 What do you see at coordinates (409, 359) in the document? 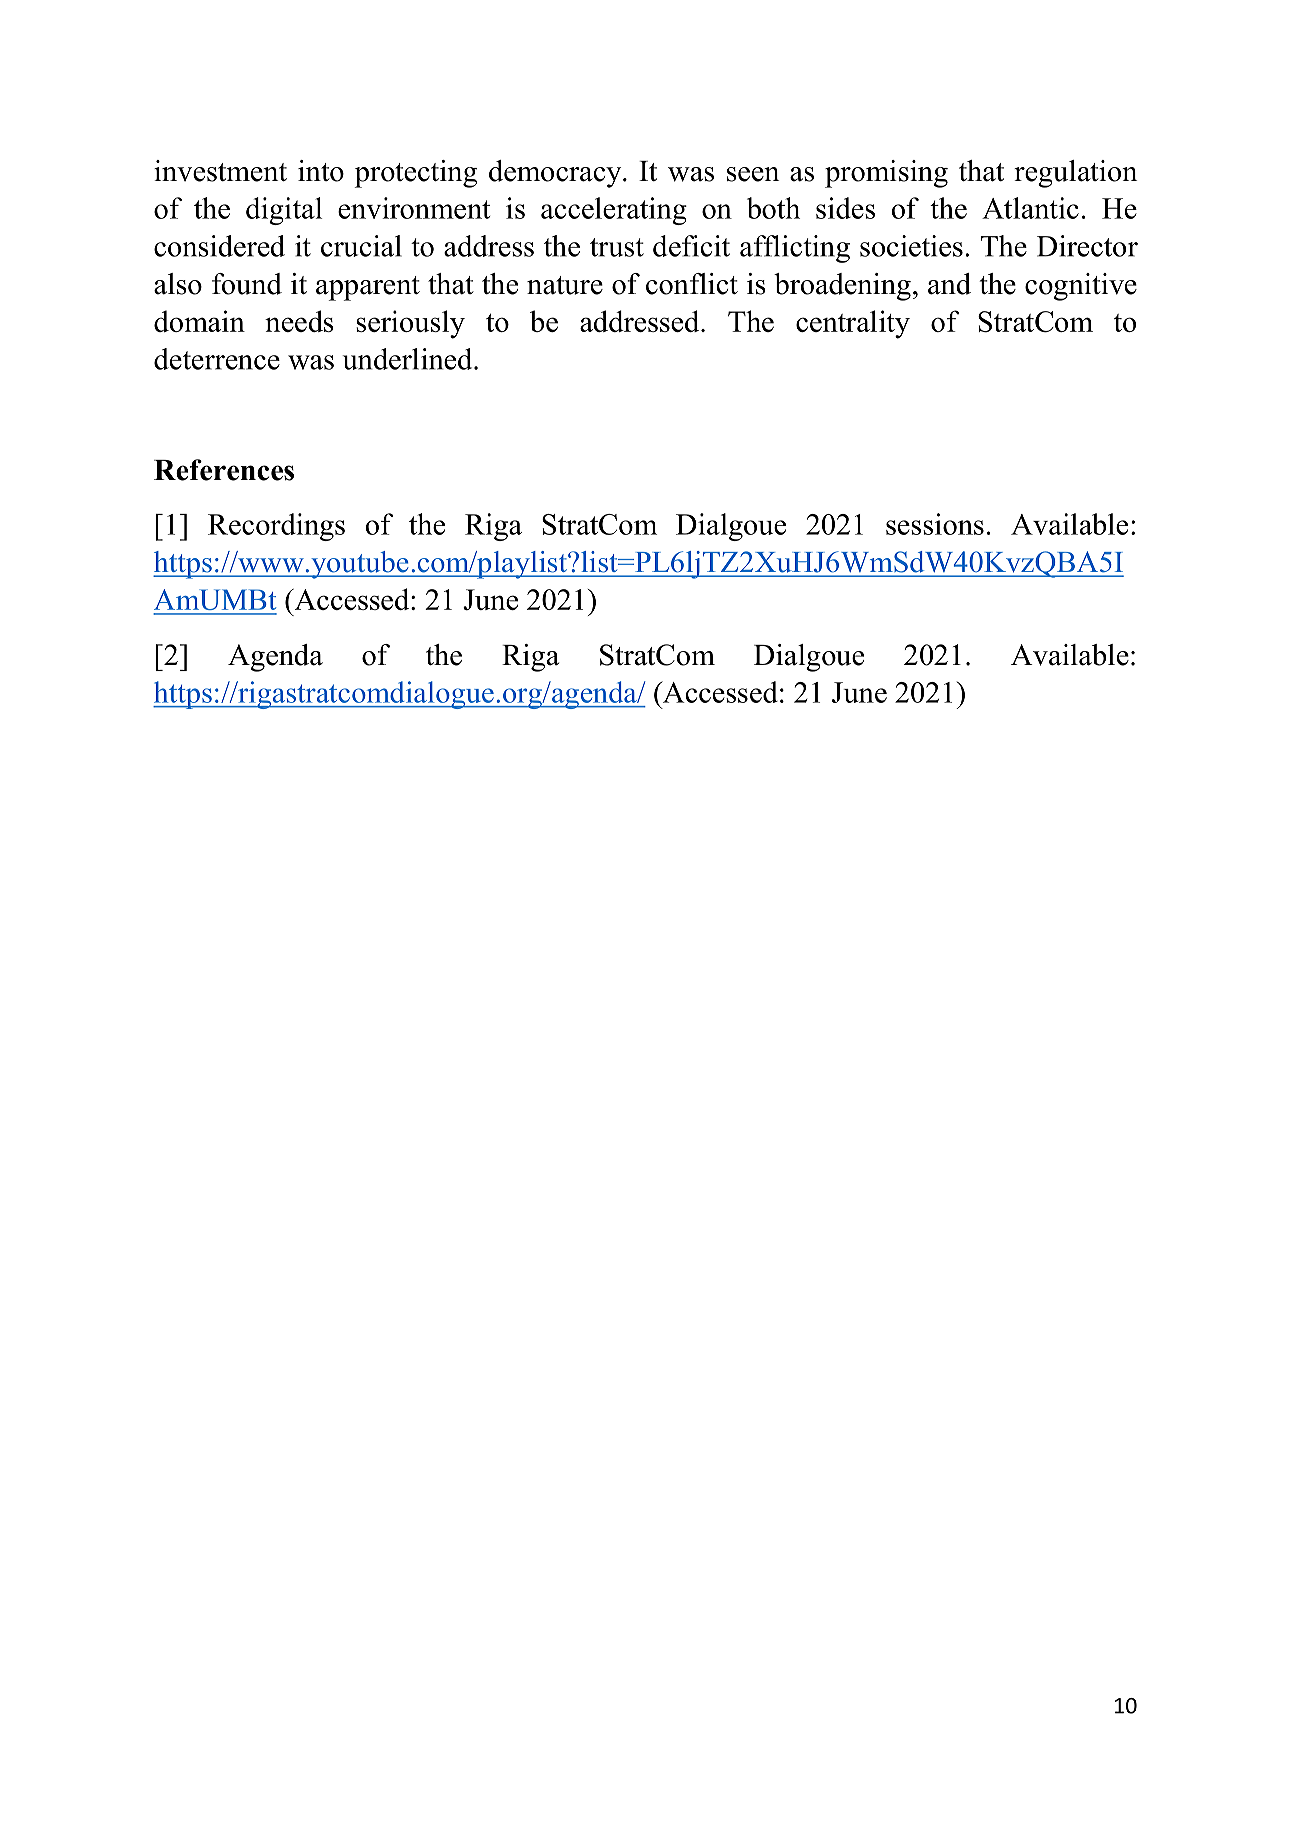
I see `underlined` at bounding box center [409, 359].
